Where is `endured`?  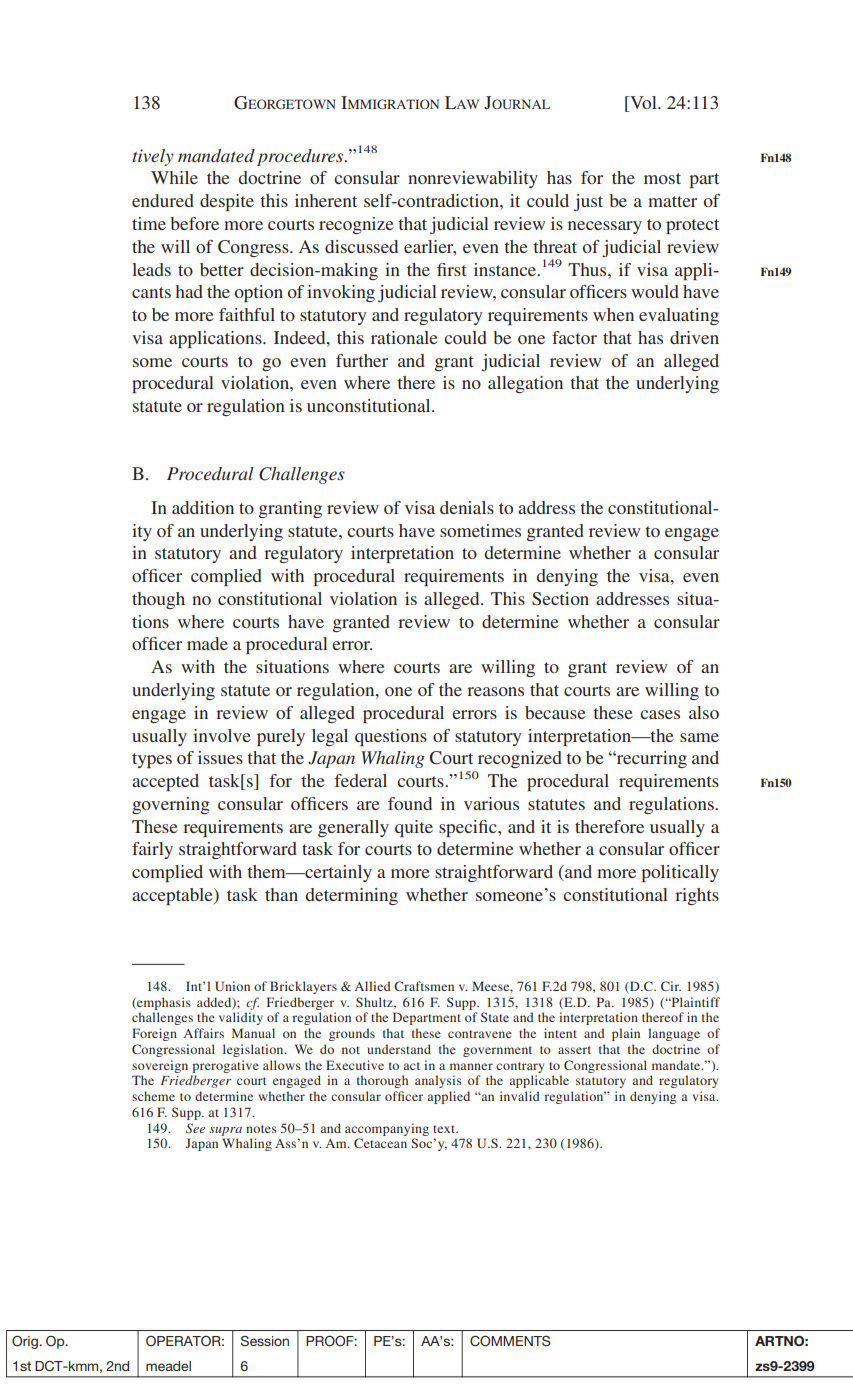
endured is located at coordinates (163, 200).
